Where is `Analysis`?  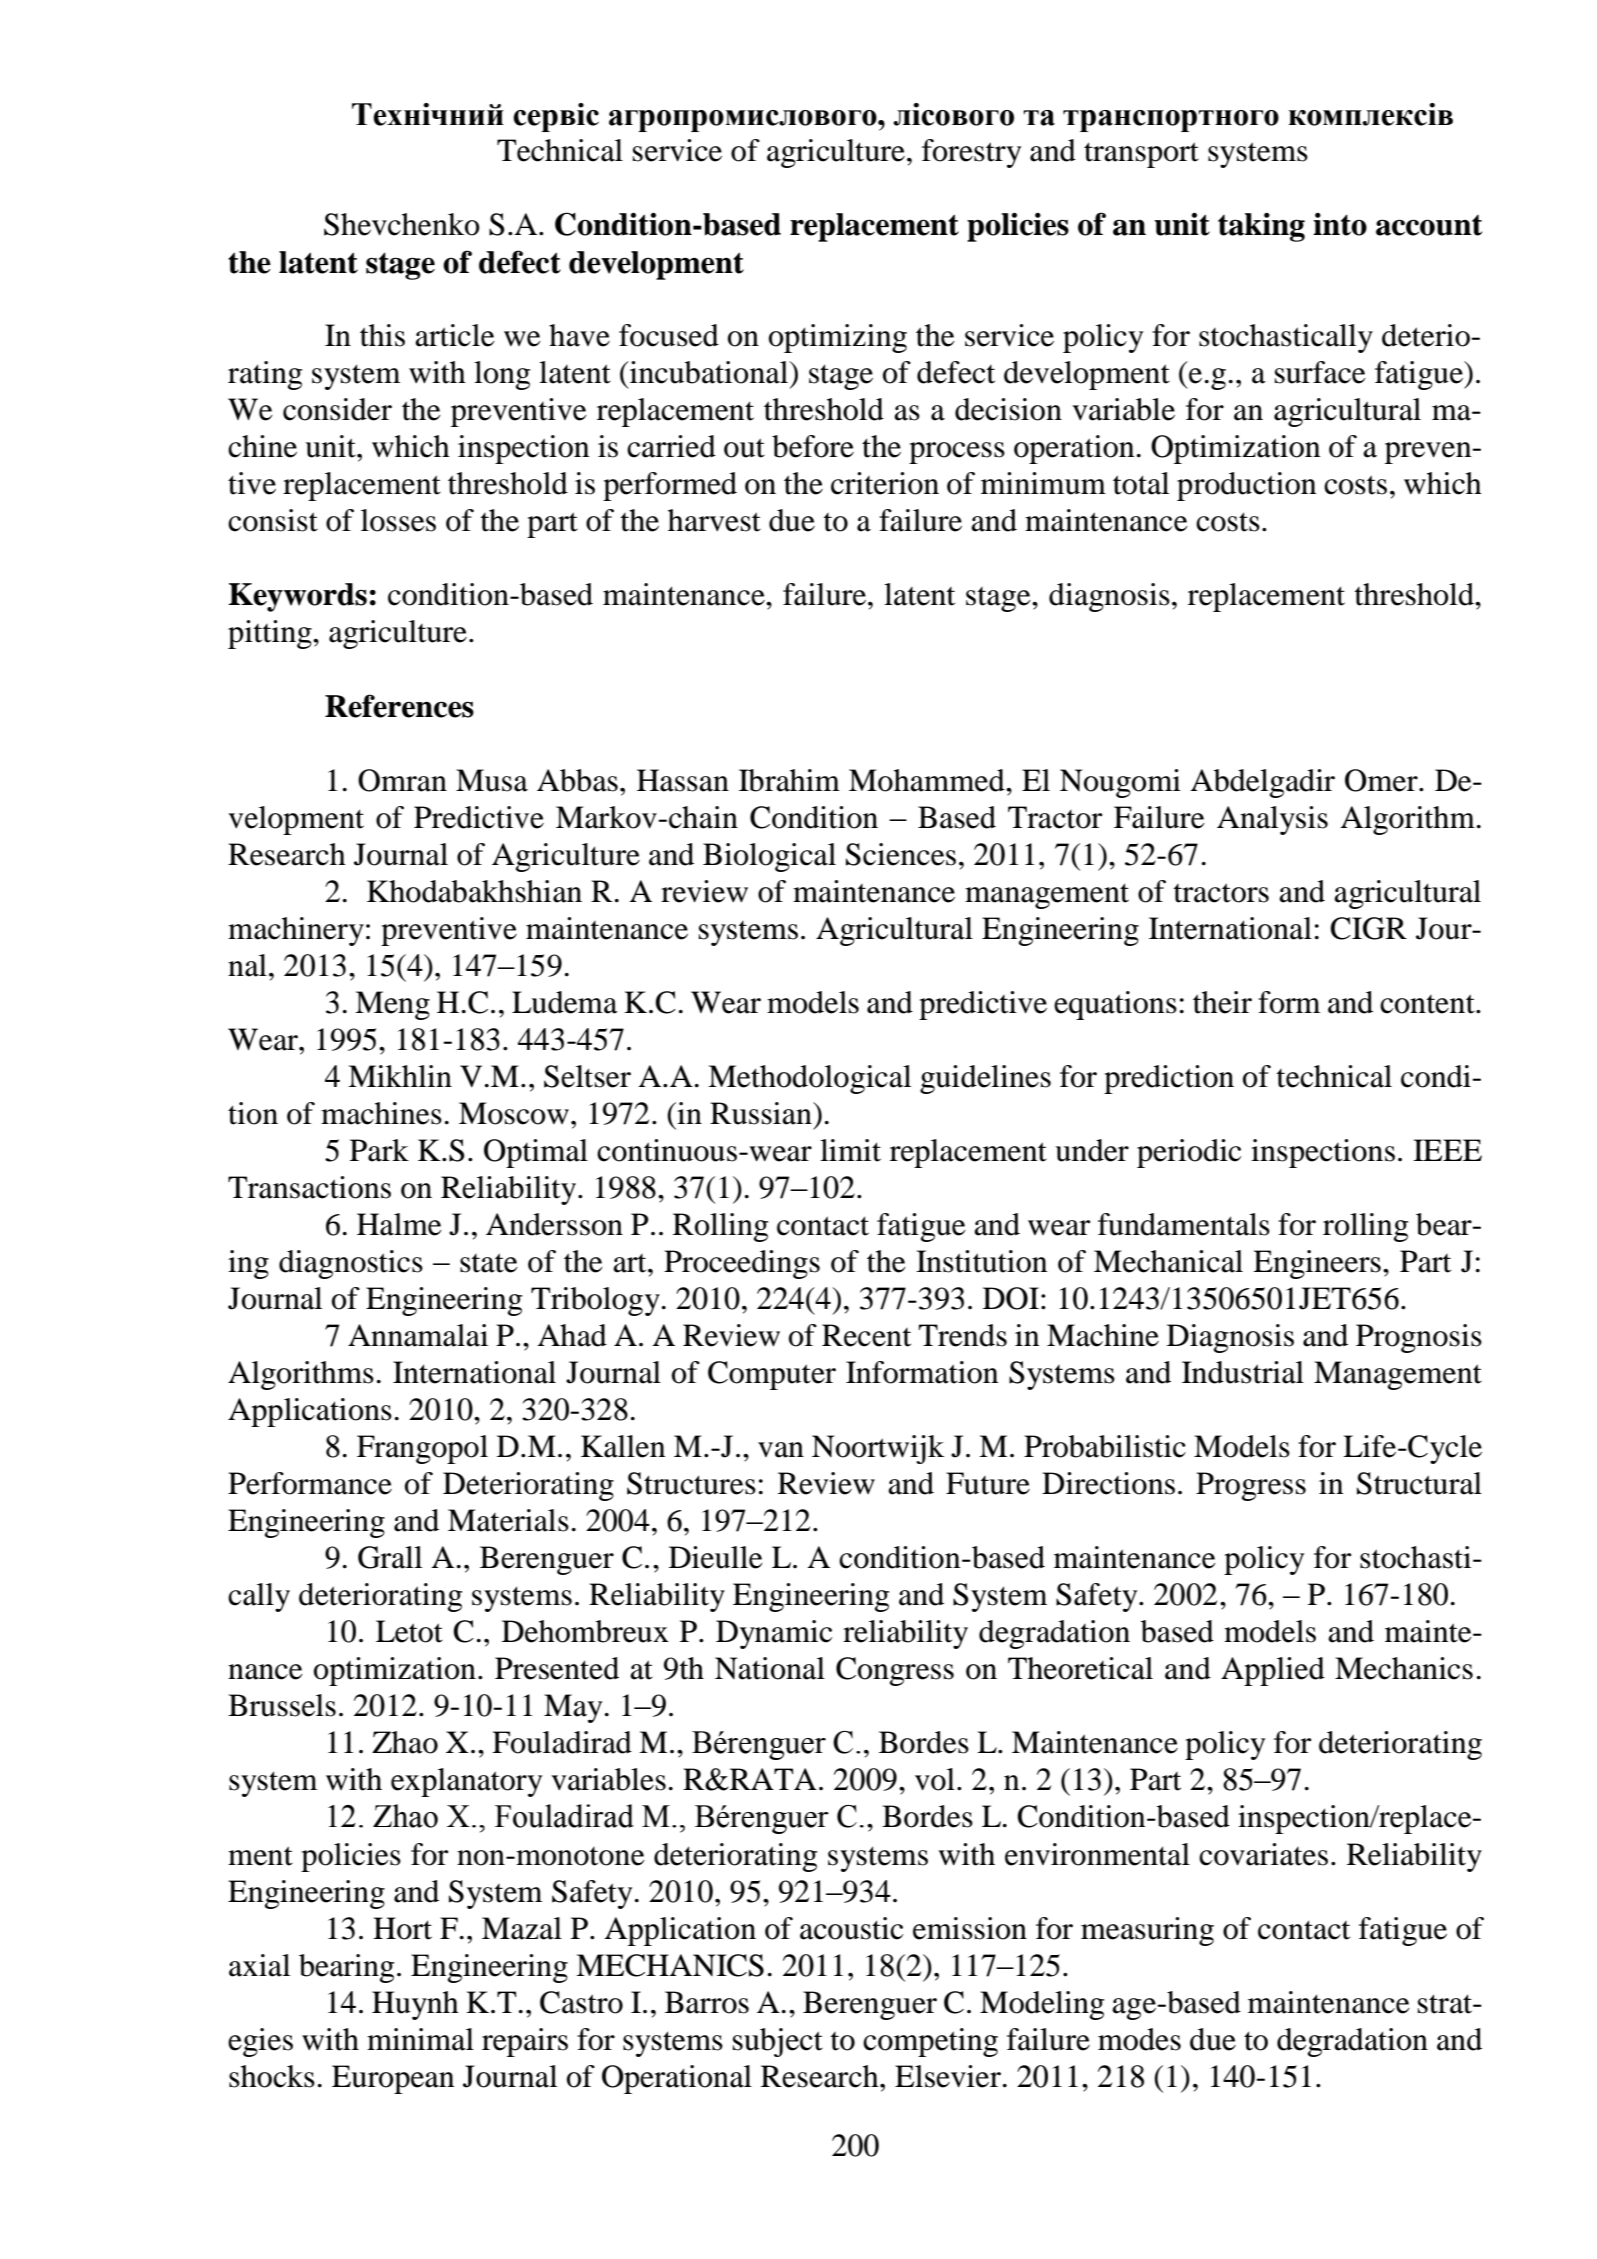 Analysis is located at coordinates (1272, 820).
